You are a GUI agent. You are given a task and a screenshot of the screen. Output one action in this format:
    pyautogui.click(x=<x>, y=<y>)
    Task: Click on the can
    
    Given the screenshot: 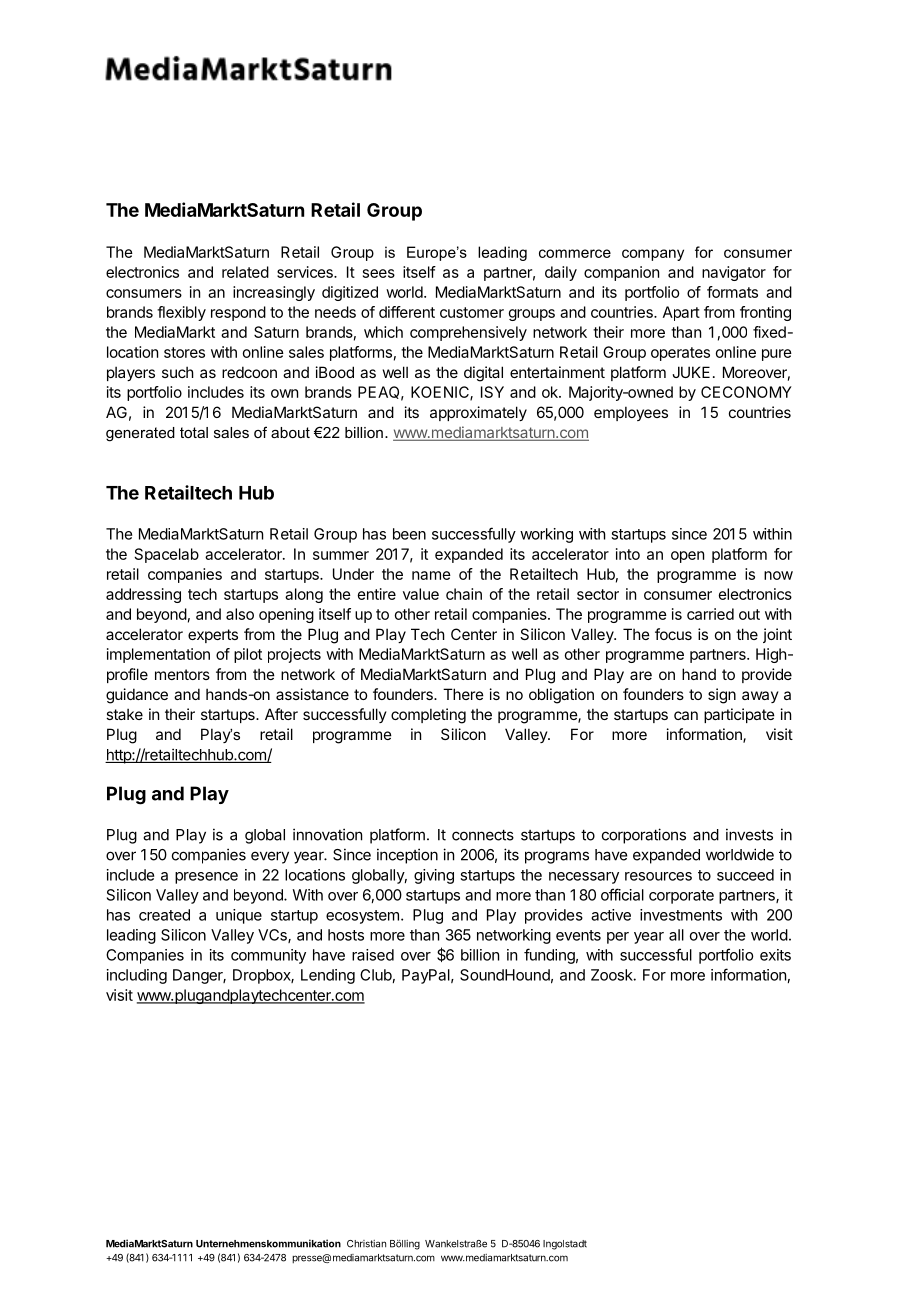 What is the action you would take?
    pyautogui.click(x=686, y=715)
